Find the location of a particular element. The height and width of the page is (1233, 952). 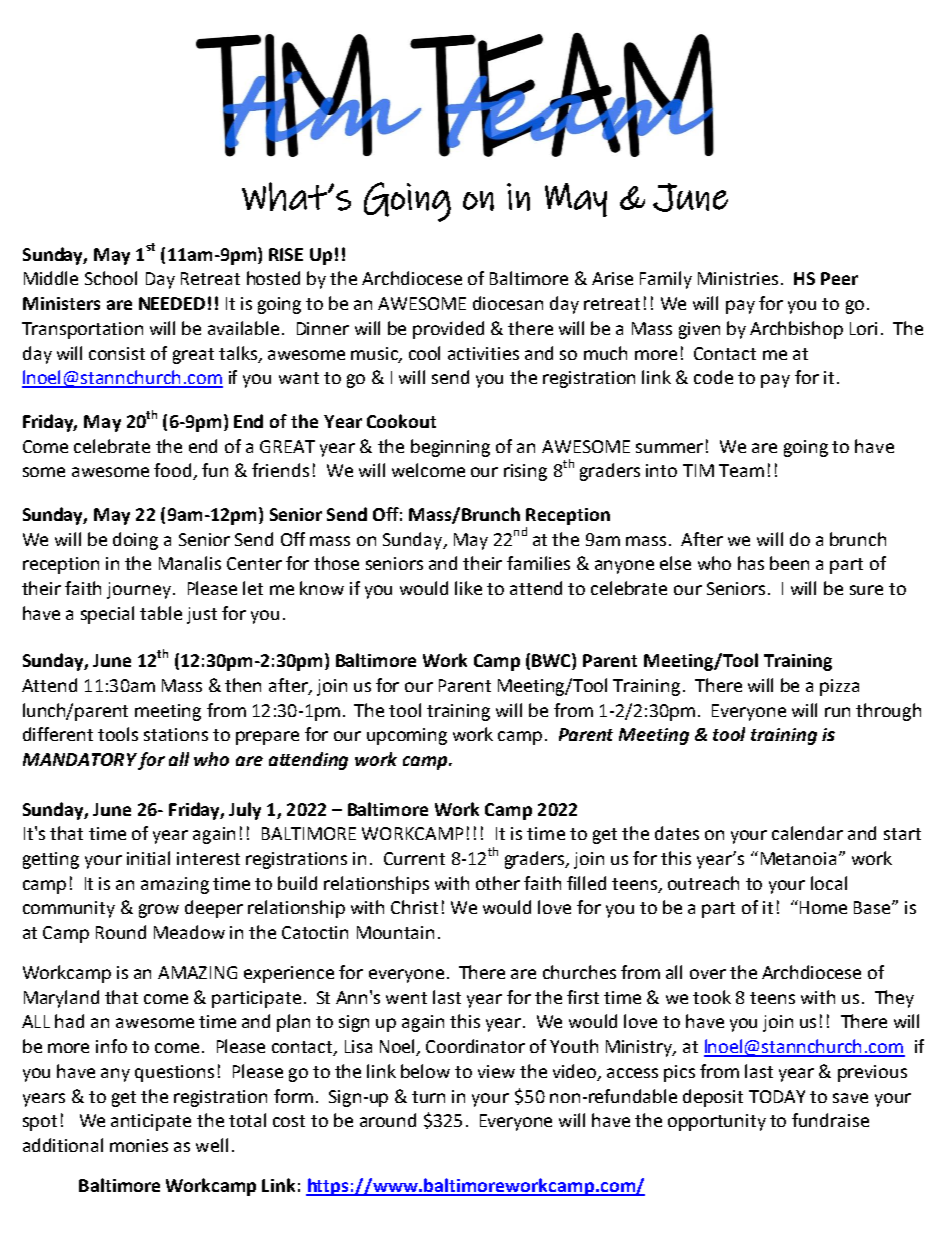

pizza is located at coordinates (839, 687).
